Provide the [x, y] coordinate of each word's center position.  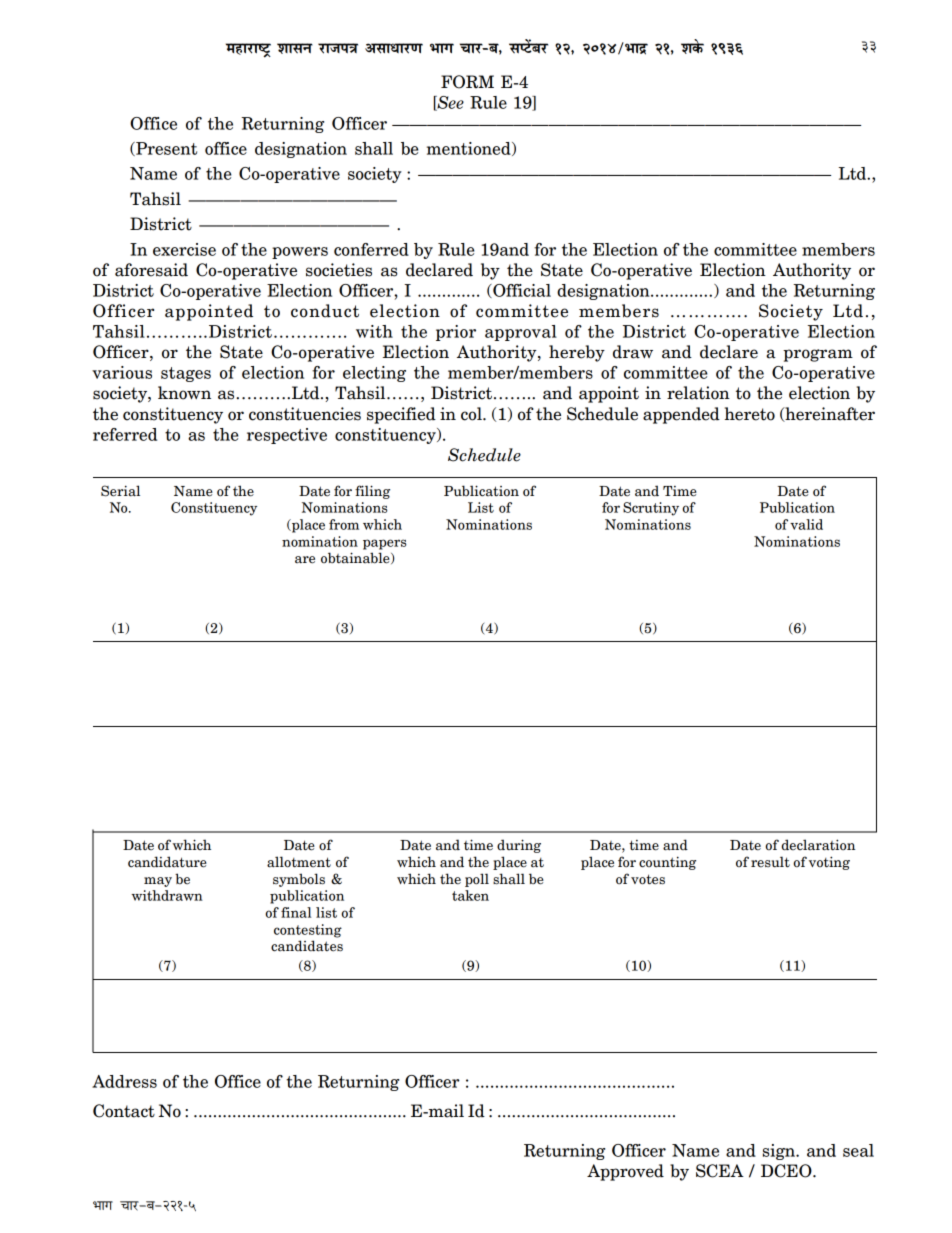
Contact [124, 1111]
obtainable [356, 556]
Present [165, 149]
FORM [467, 82]
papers [385, 544]
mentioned [470, 149]
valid [806, 524]
